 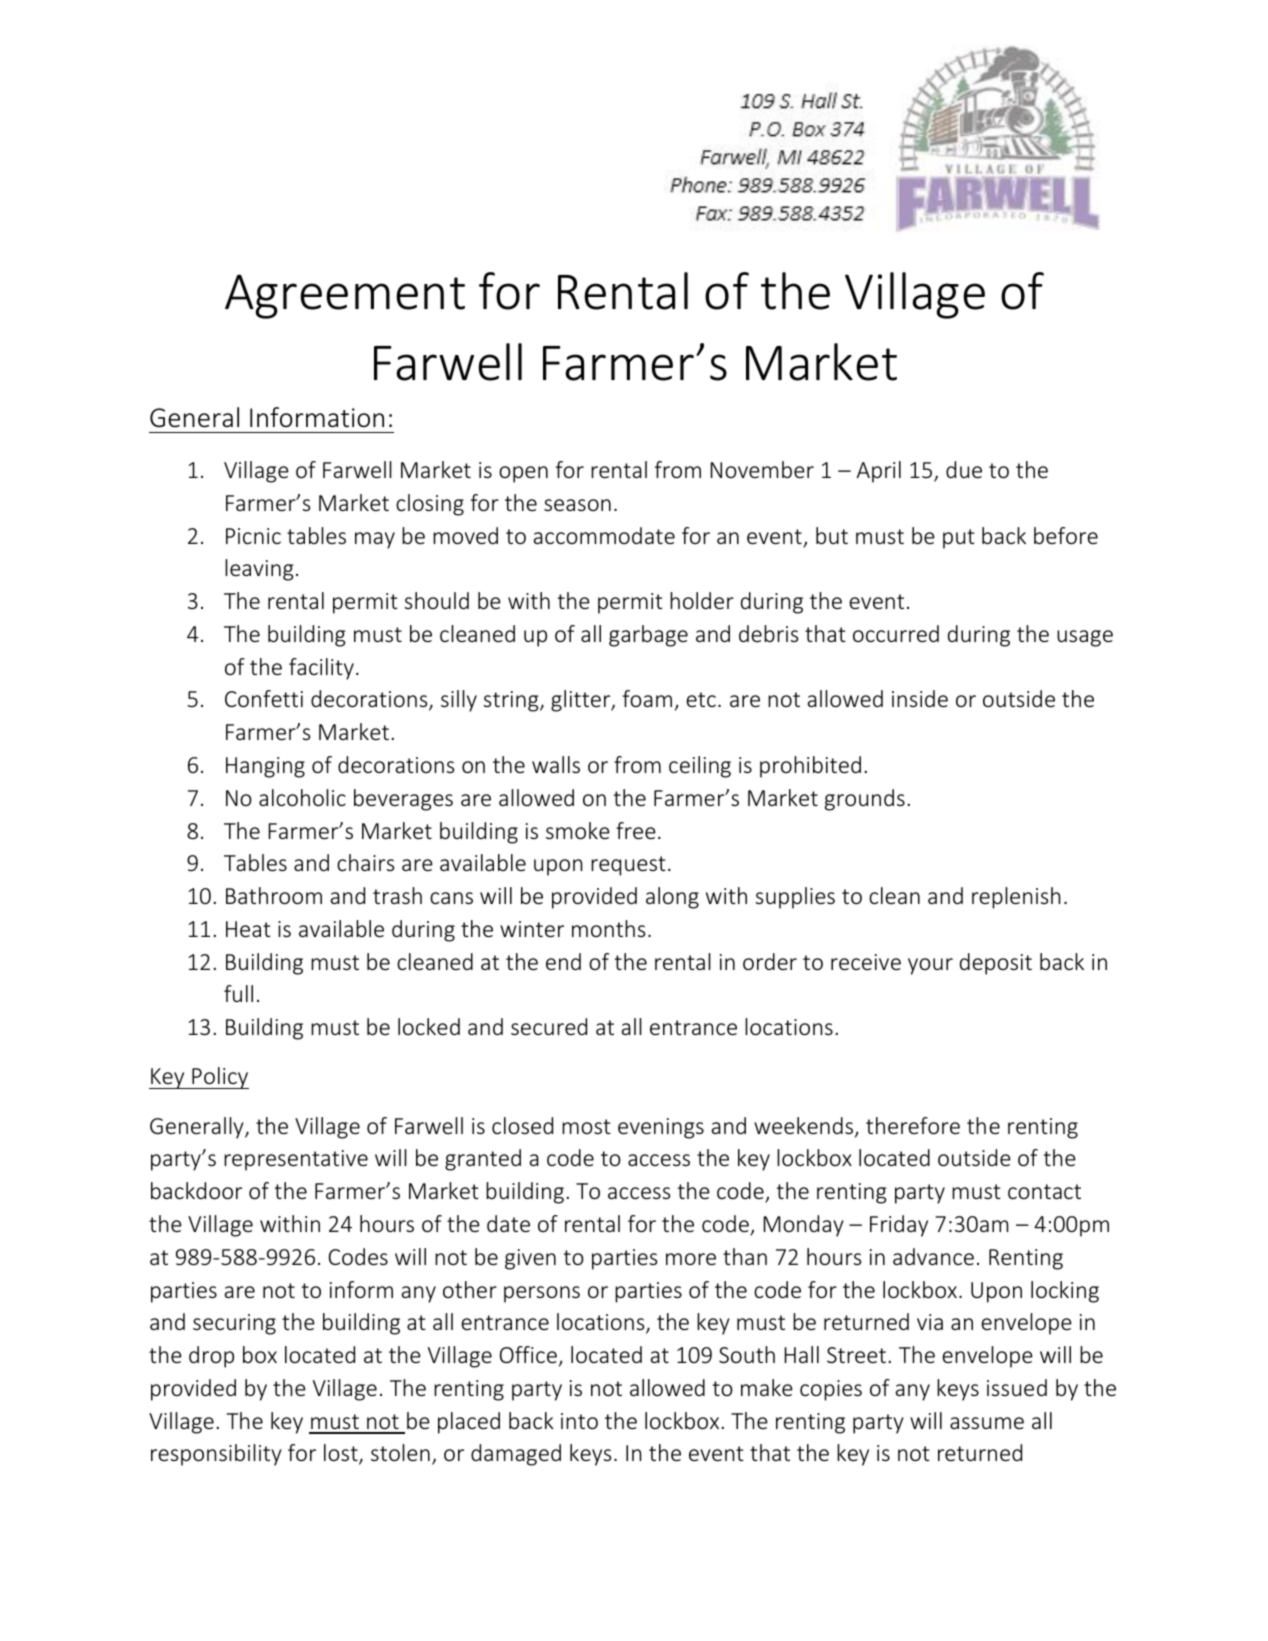 I want to click on evenings, so click(x=661, y=1128).
